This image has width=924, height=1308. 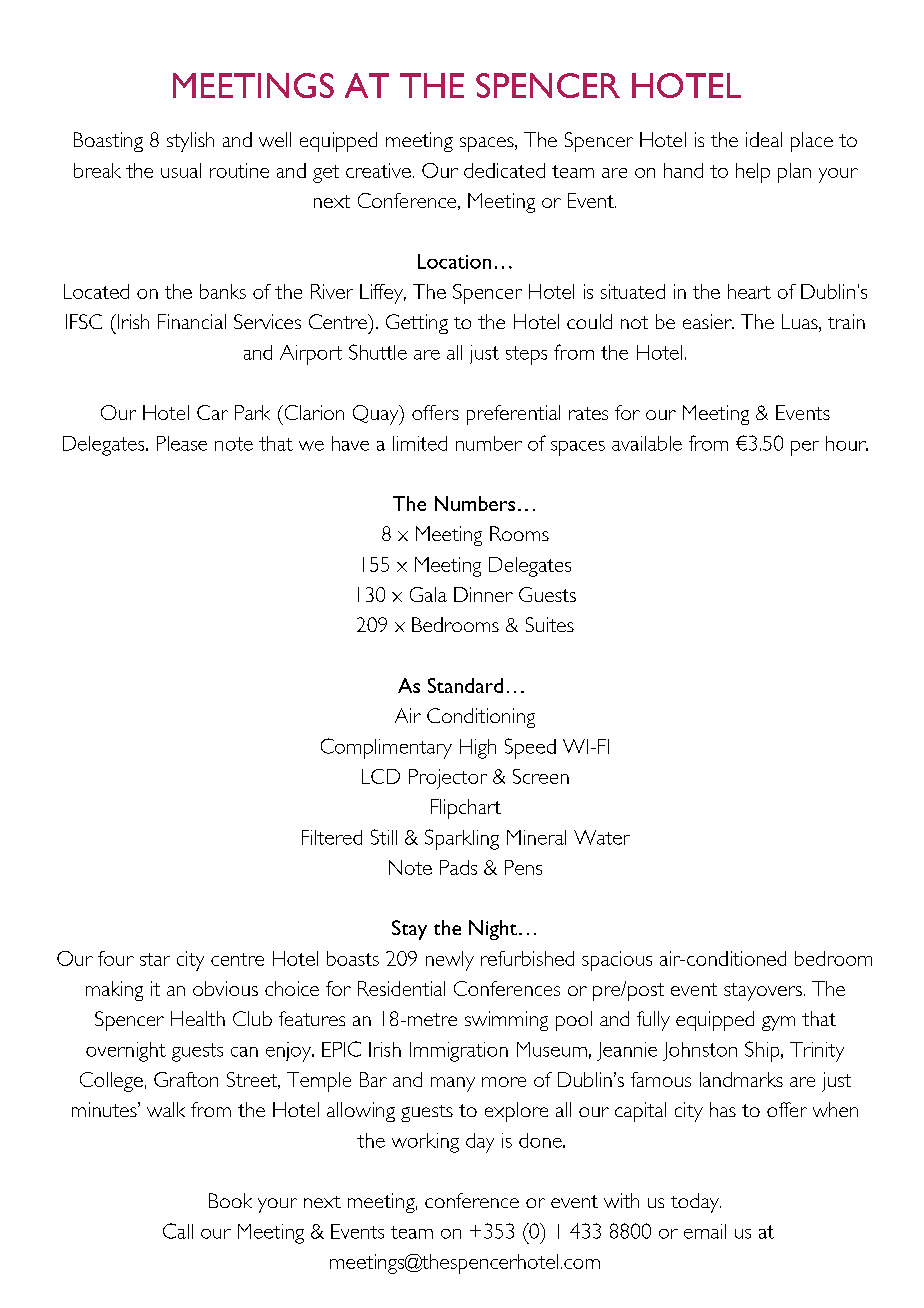 What do you see at coordinates (602, 837) in the image?
I see `Water` at bounding box center [602, 837].
